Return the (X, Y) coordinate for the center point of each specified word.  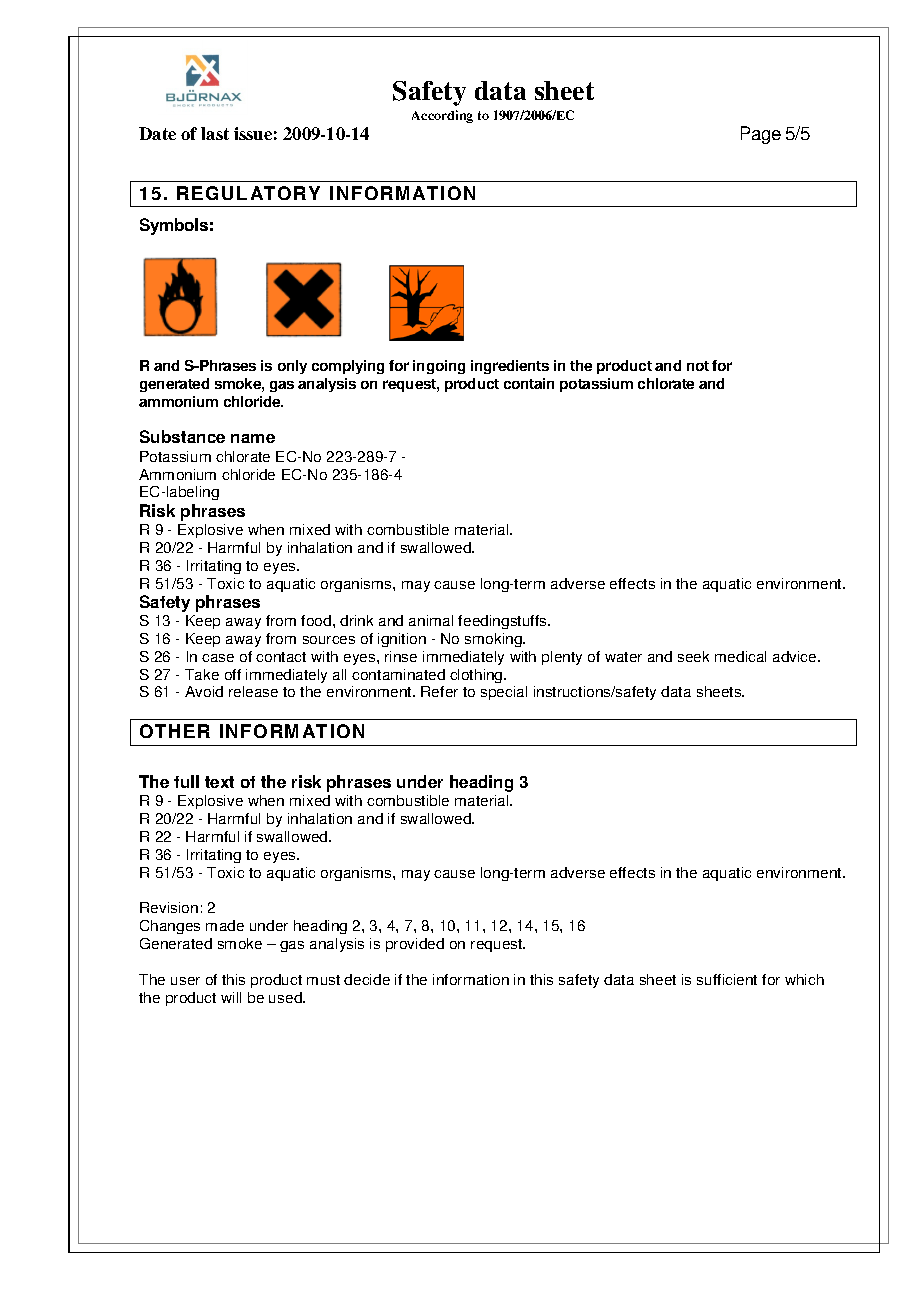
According (442, 116)
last (215, 133)
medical (740, 656)
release (253, 691)
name (253, 438)
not (698, 366)
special (504, 693)
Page (761, 135)
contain (529, 383)
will (231, 997)
